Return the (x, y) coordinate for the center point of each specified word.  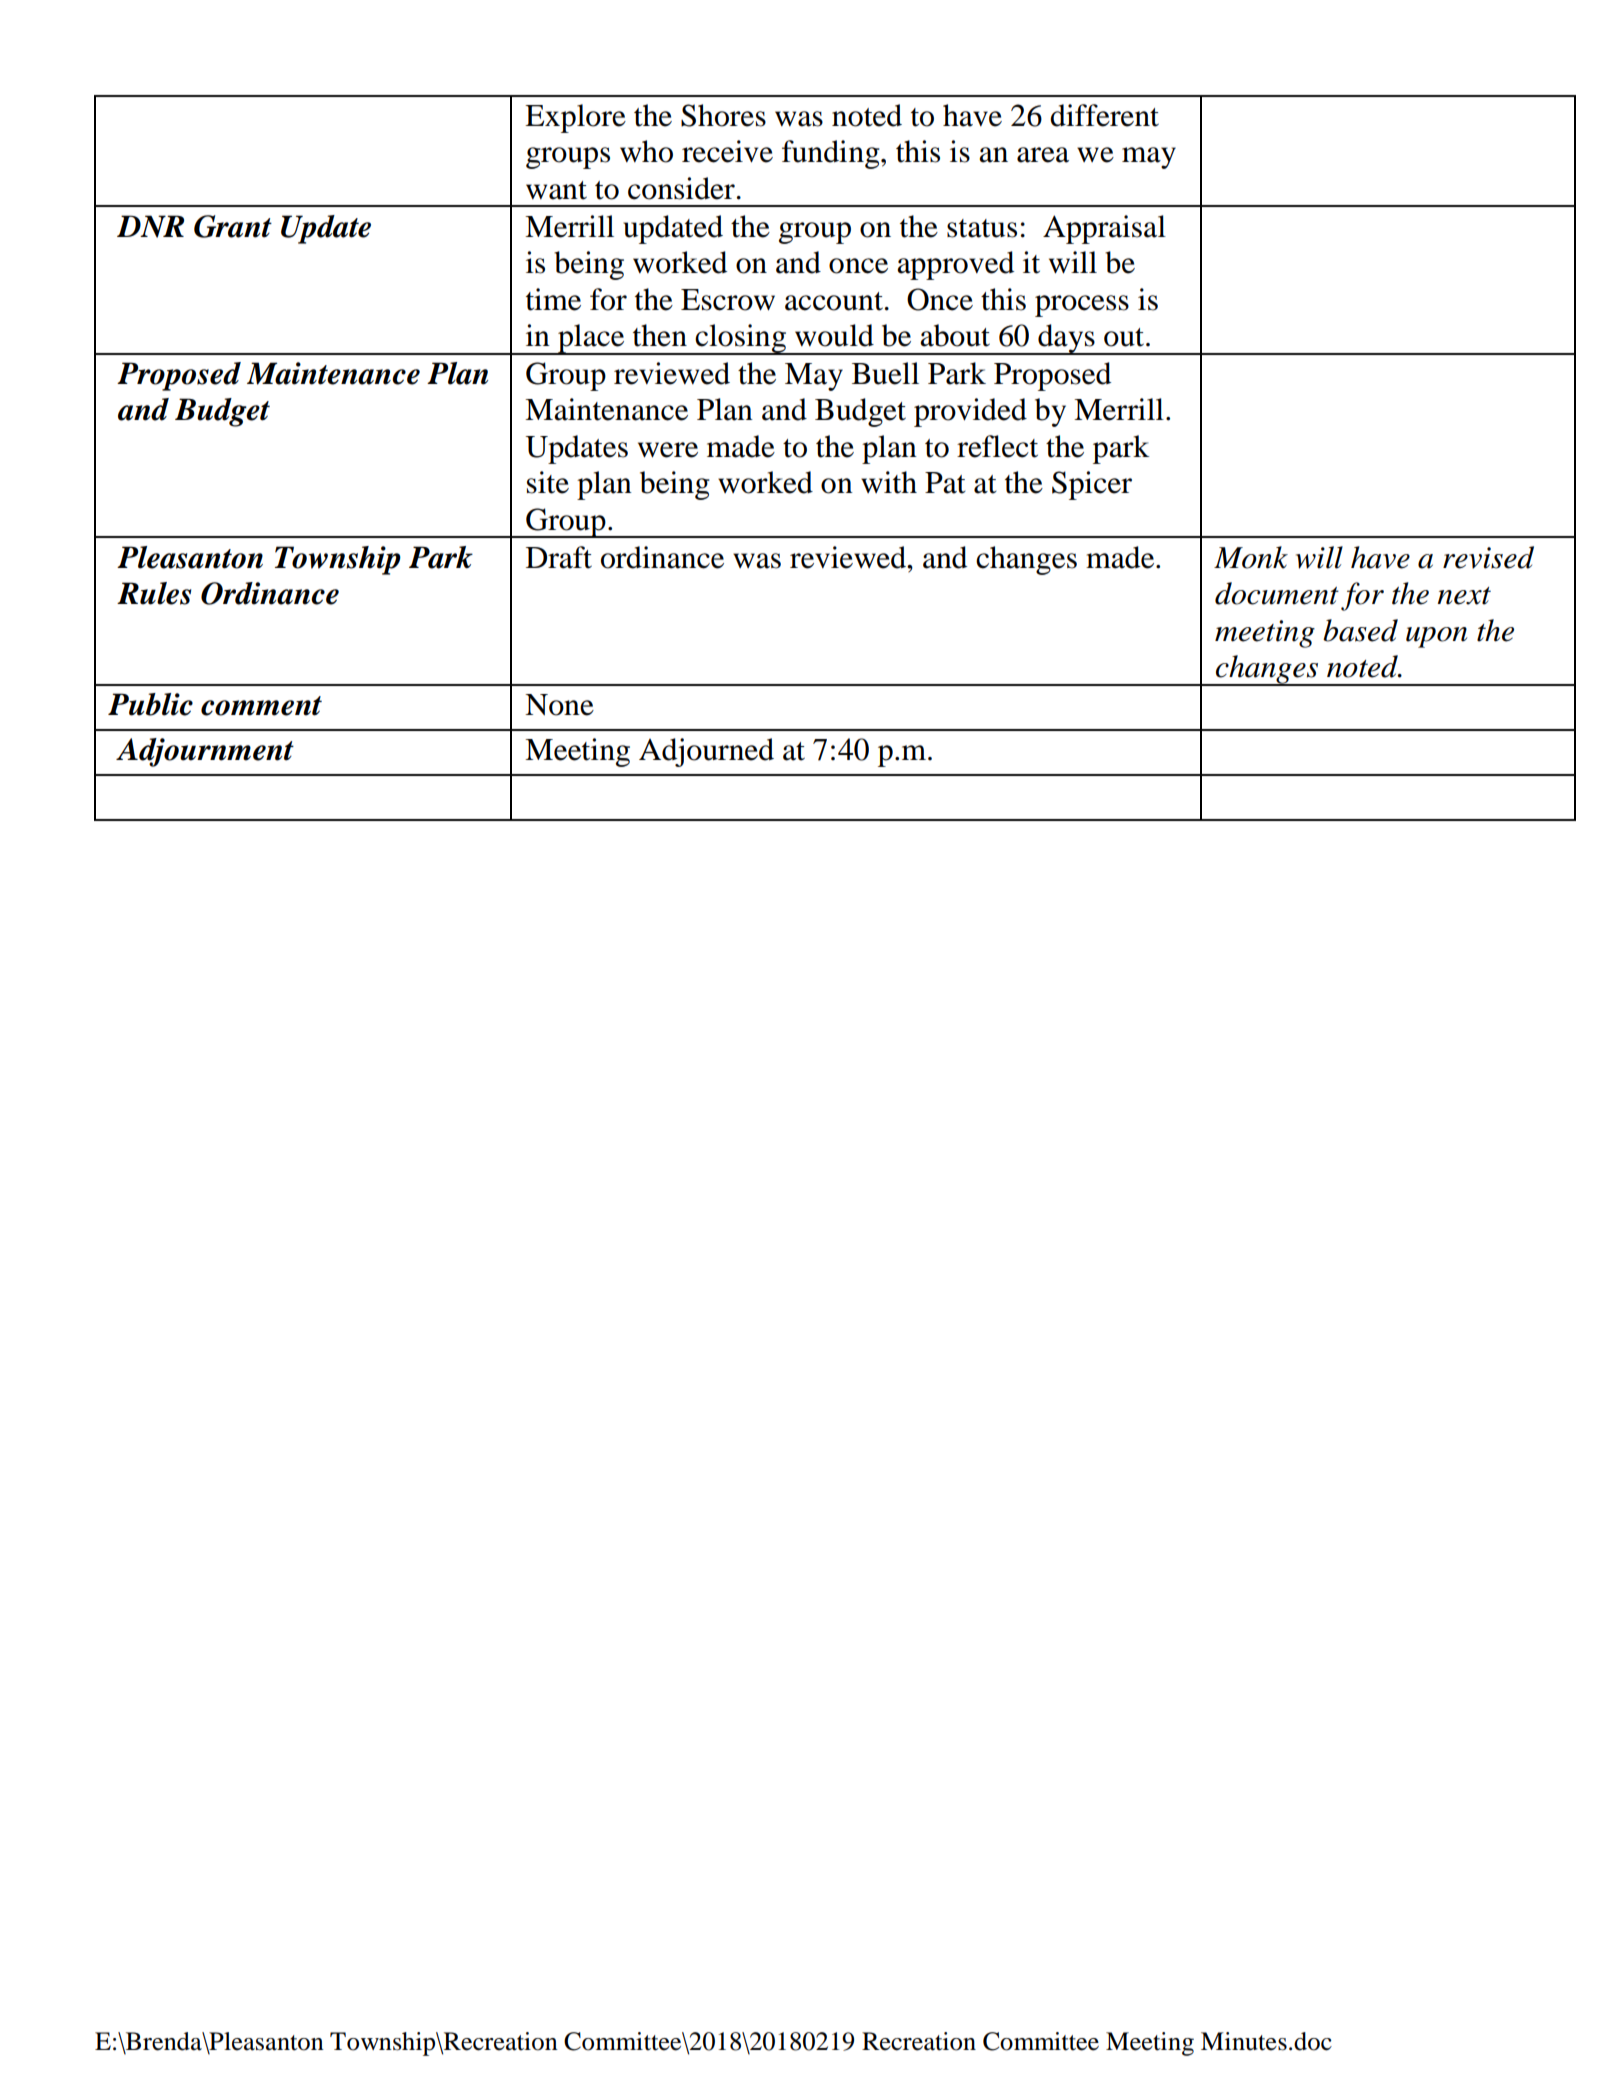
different (1104, 115)
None (559, 705)
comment (261, 706)
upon (1436, 637)
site (548, 482)
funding (832, 154)
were (668, 450)
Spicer (1092, 485)
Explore (575, 118)
